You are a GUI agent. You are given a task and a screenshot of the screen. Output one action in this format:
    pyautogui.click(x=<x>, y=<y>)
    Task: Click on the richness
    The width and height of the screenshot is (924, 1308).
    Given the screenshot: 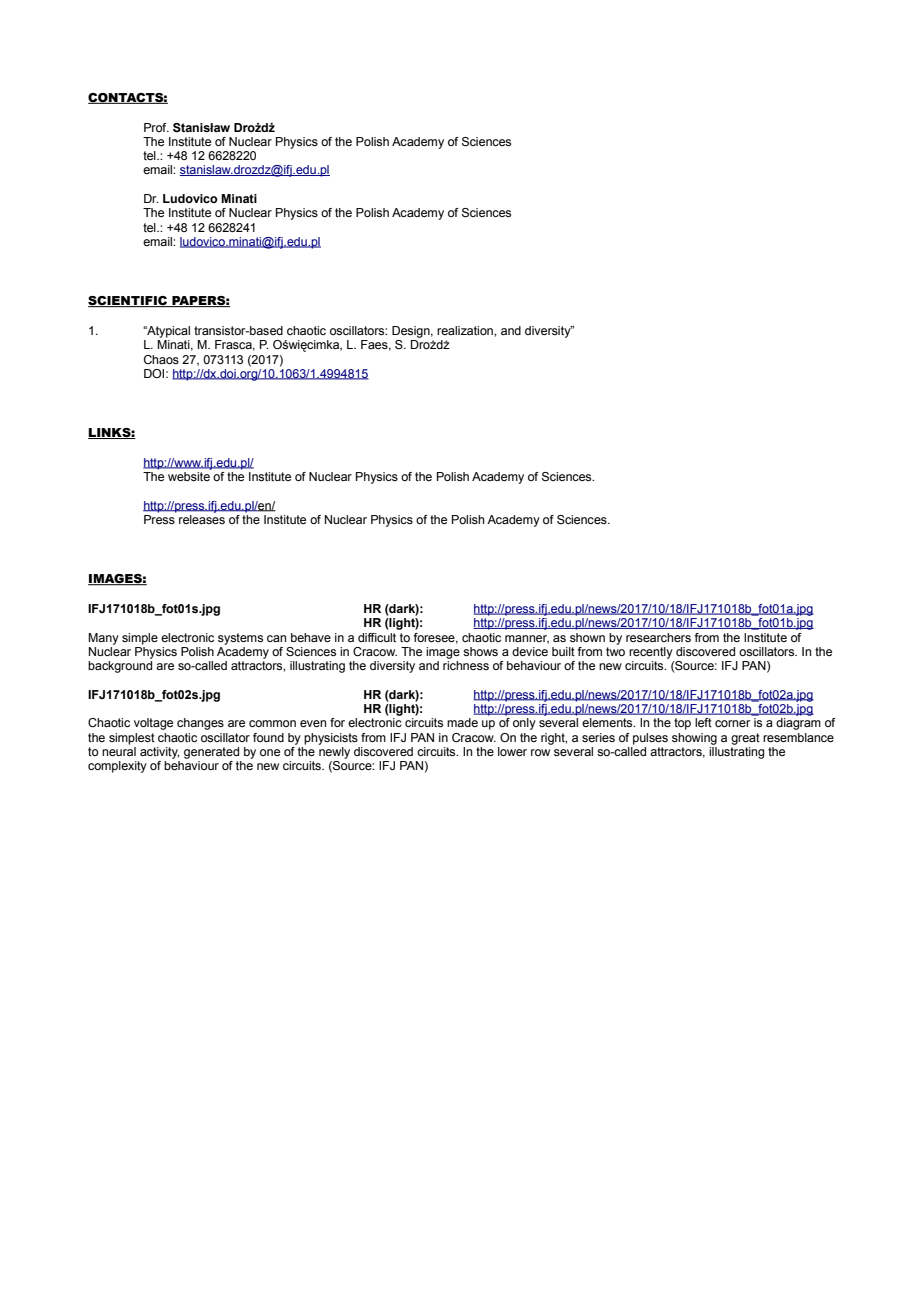 What is the action you would take?
    pyautogui.click(x=466, y=665)
